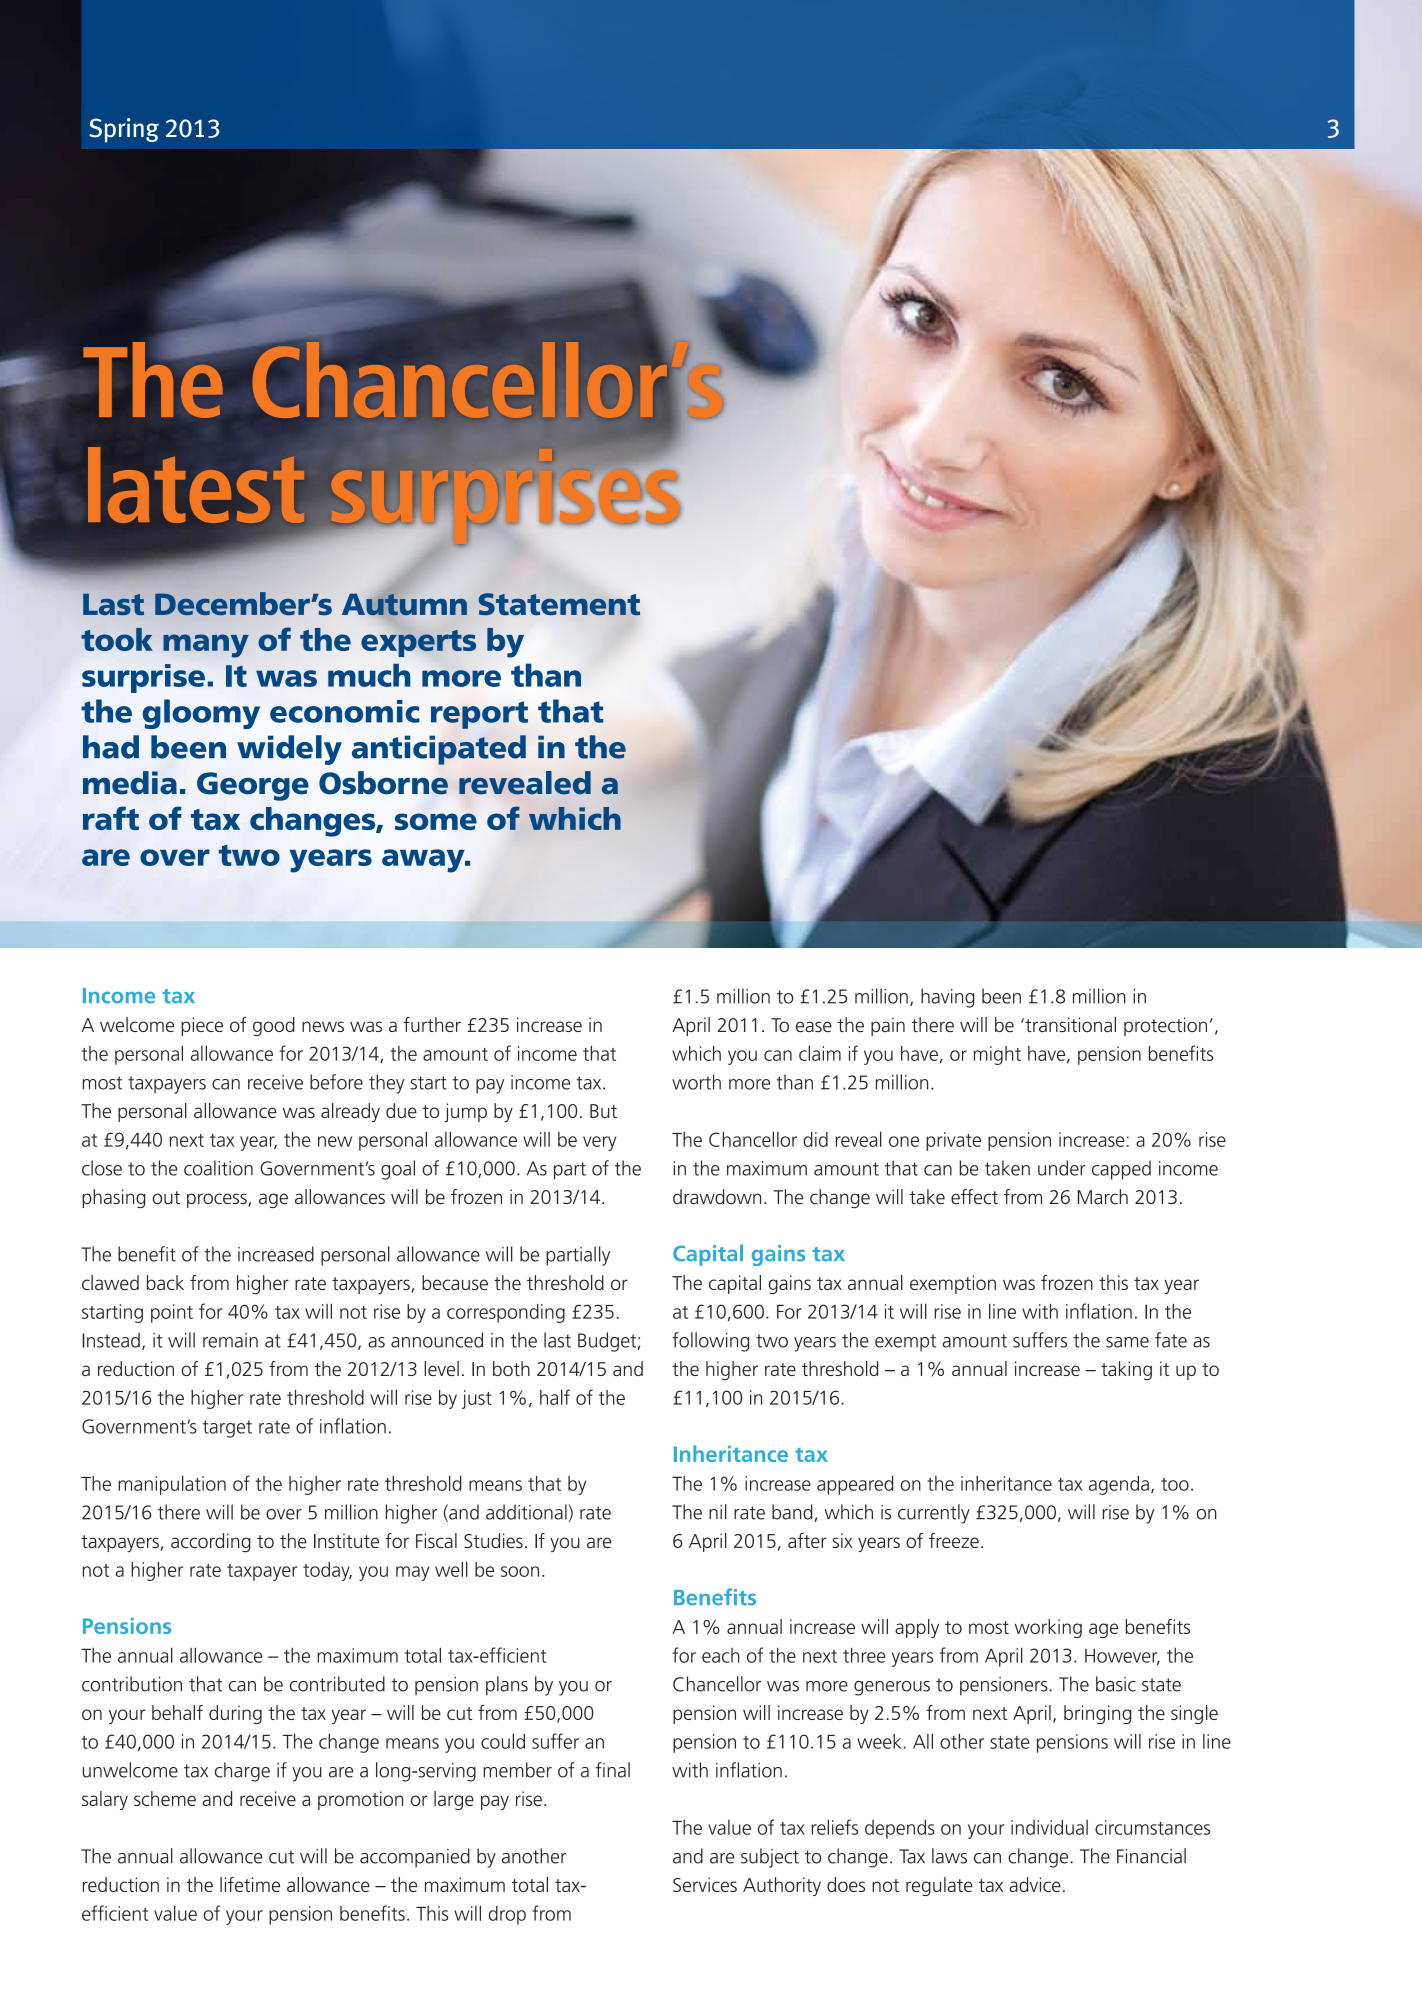 This page has height=2011, width=1422. I want to click on worth, so click(696, 1082).
